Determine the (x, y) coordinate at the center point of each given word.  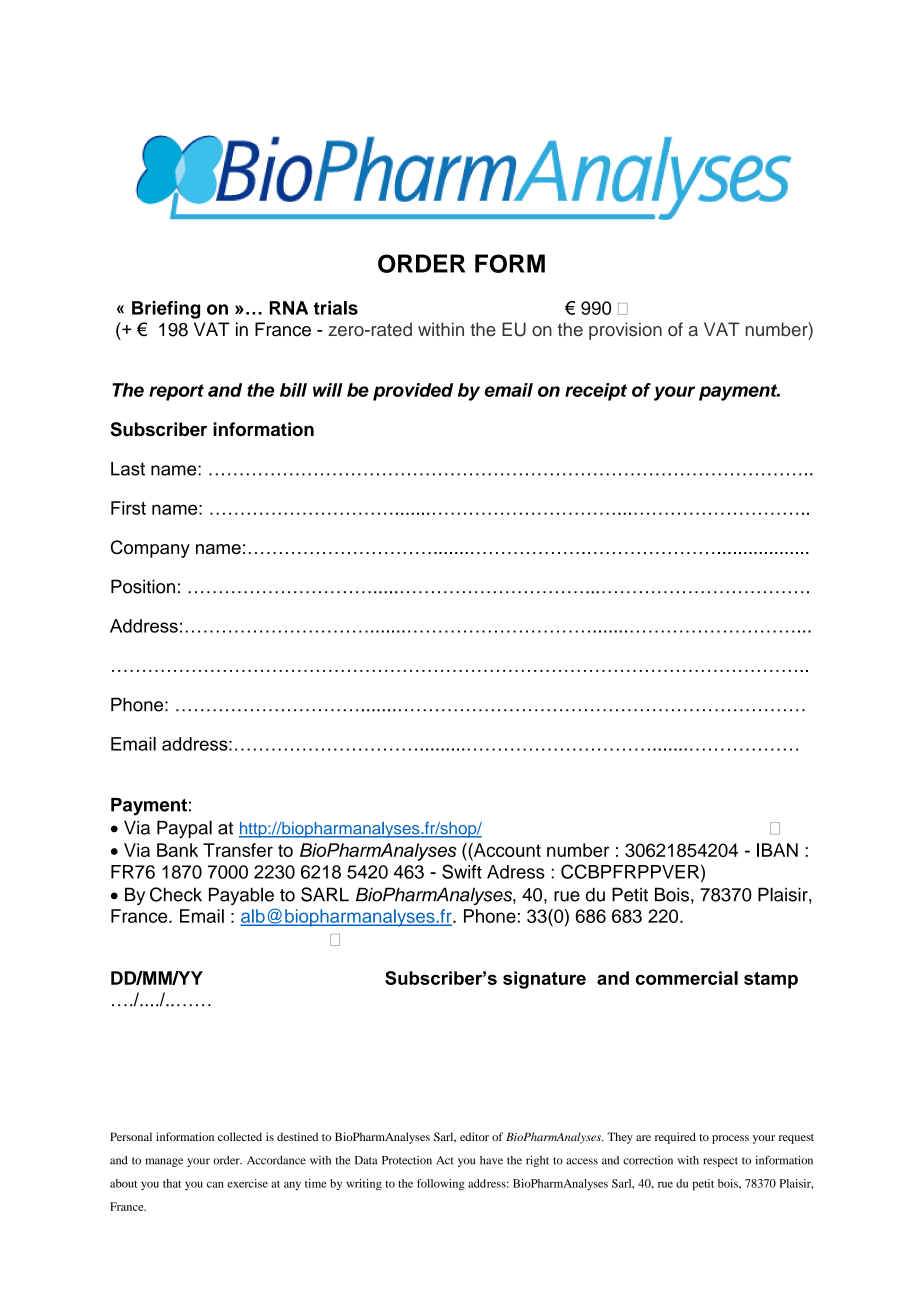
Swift (462, 871)
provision (625, 331)
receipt (596, 392)
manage (164, 1162)
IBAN (777, 850)
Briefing (166, 310)
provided (413, 392)
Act (445, 1160)
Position (143, 586)
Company (150, 549)
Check (176, 894)
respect (720, 1162)
